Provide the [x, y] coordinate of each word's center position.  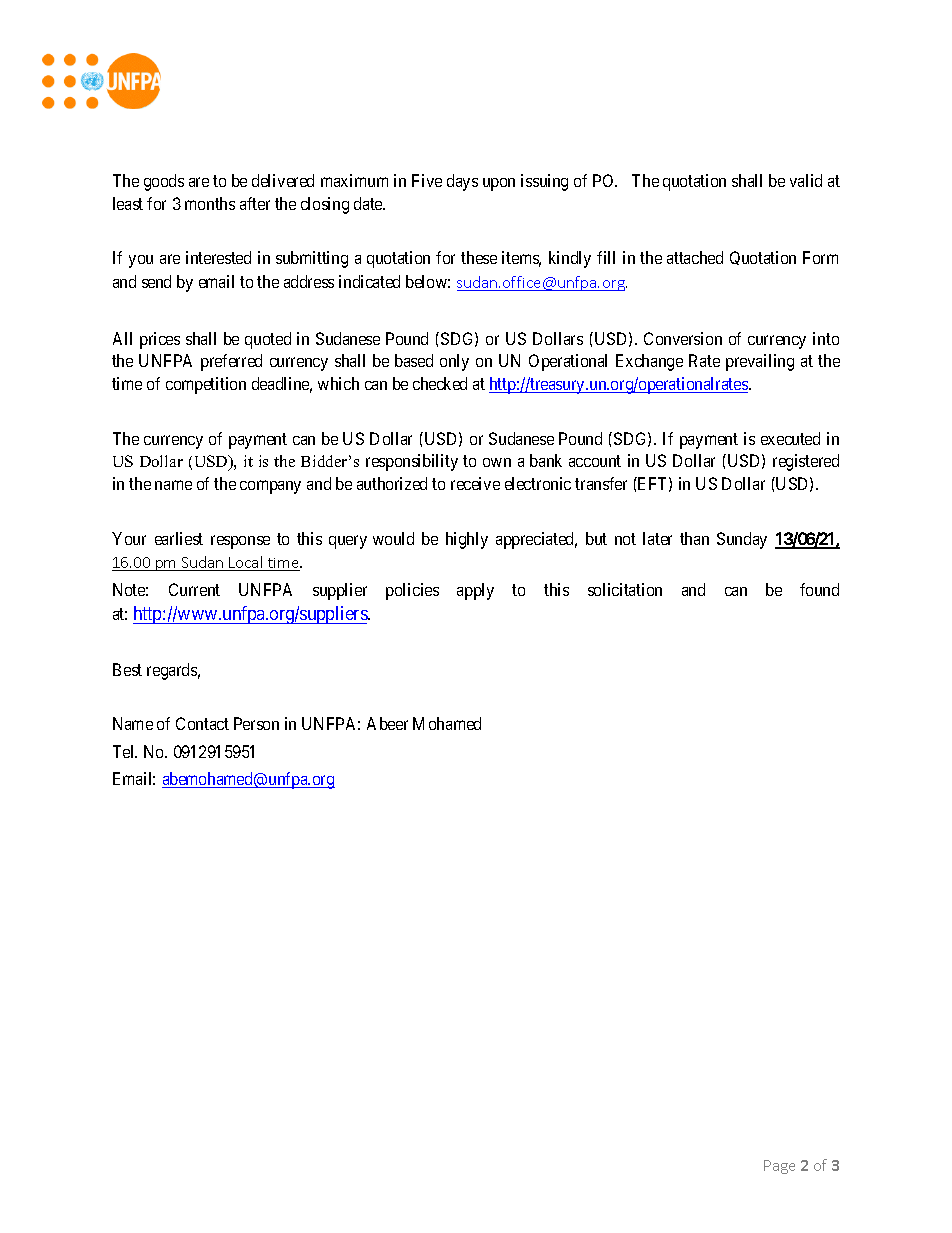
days [462, 182]
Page [779, 1167]
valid [806, 180]
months [210, 203]
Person [256, 723]
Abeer [387, 723]
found [819, 589]
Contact [202, 723]
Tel [125, 751]
